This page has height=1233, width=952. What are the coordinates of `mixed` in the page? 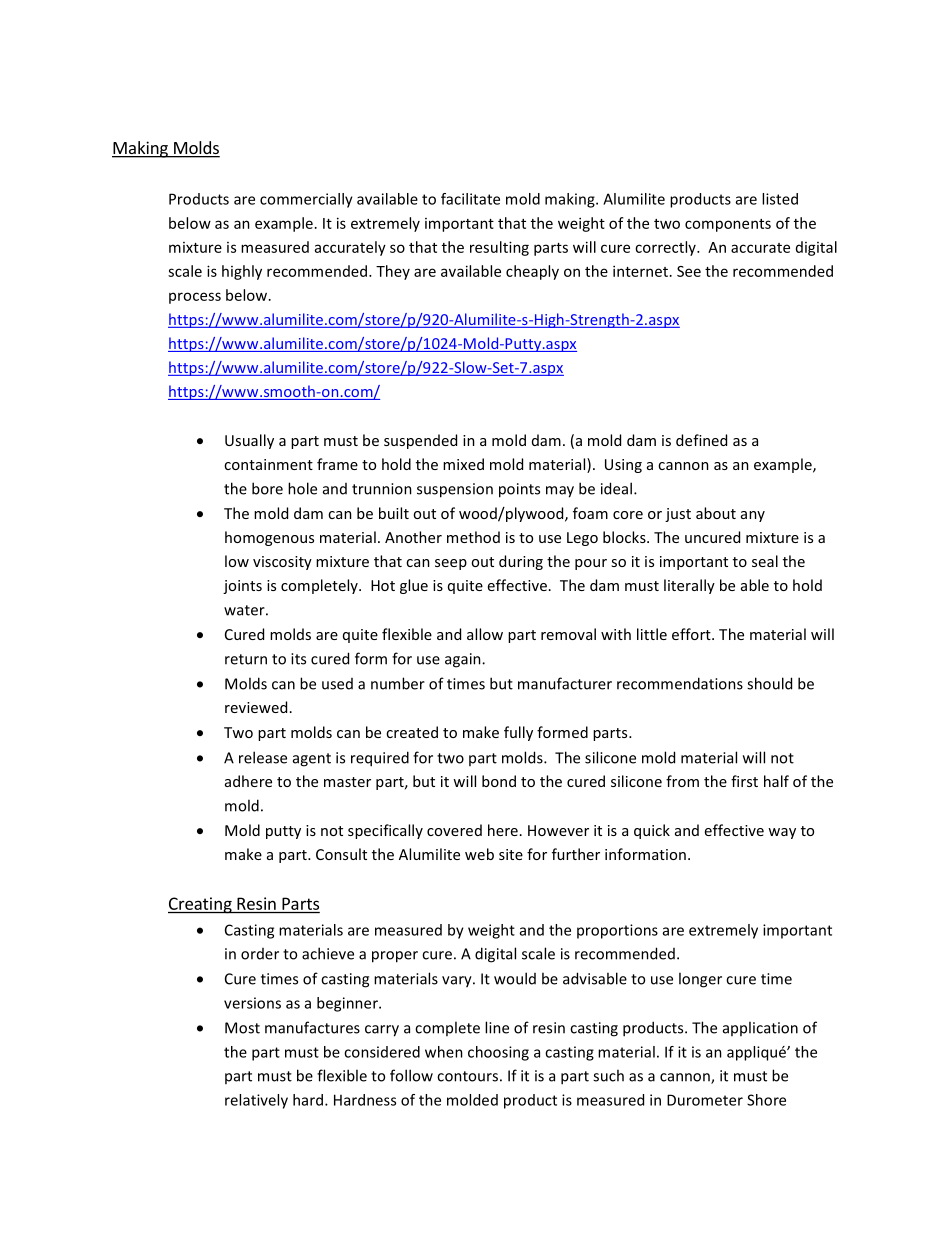 It's located at (463, 464).
